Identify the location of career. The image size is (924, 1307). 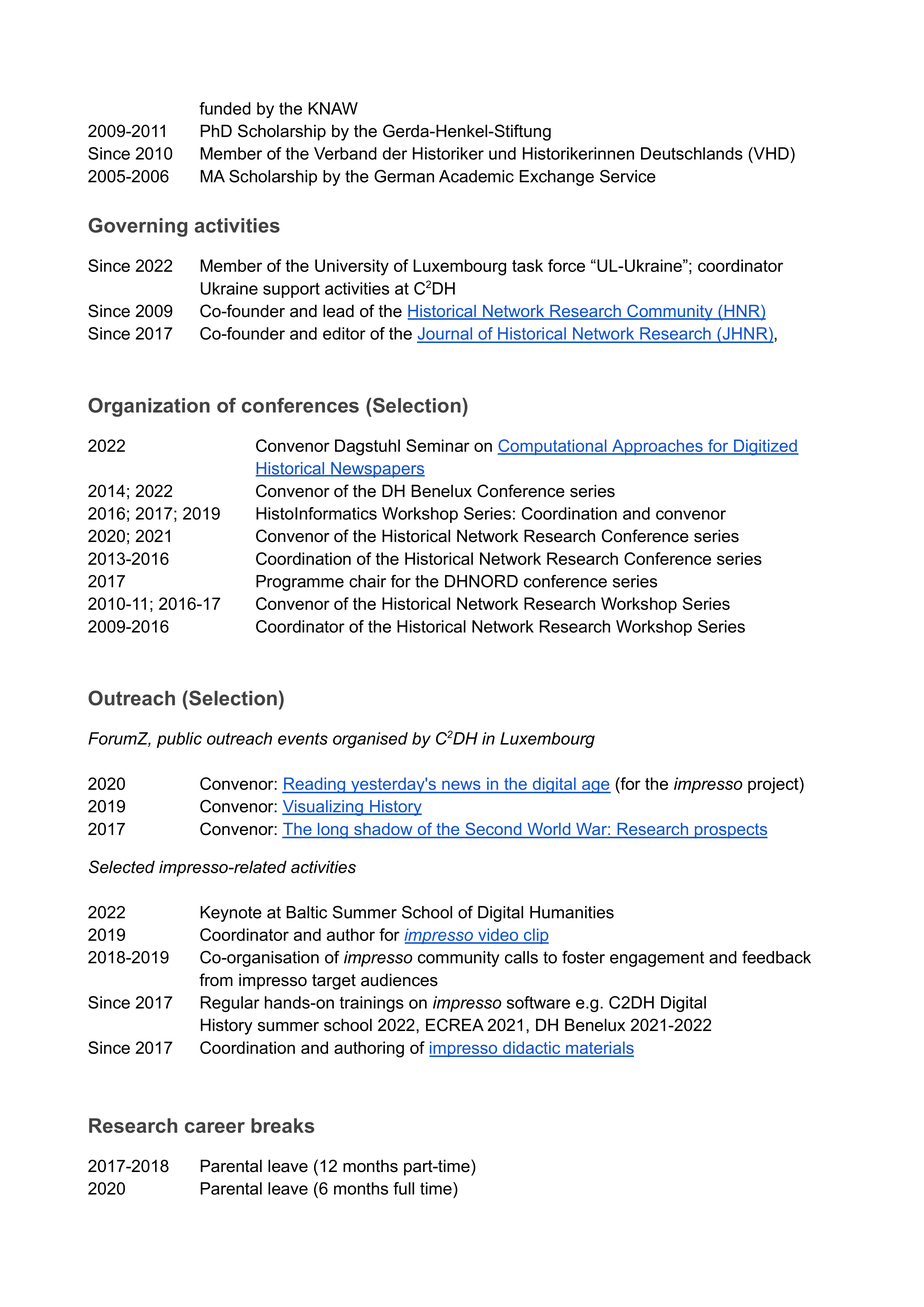
(215, 1127).
